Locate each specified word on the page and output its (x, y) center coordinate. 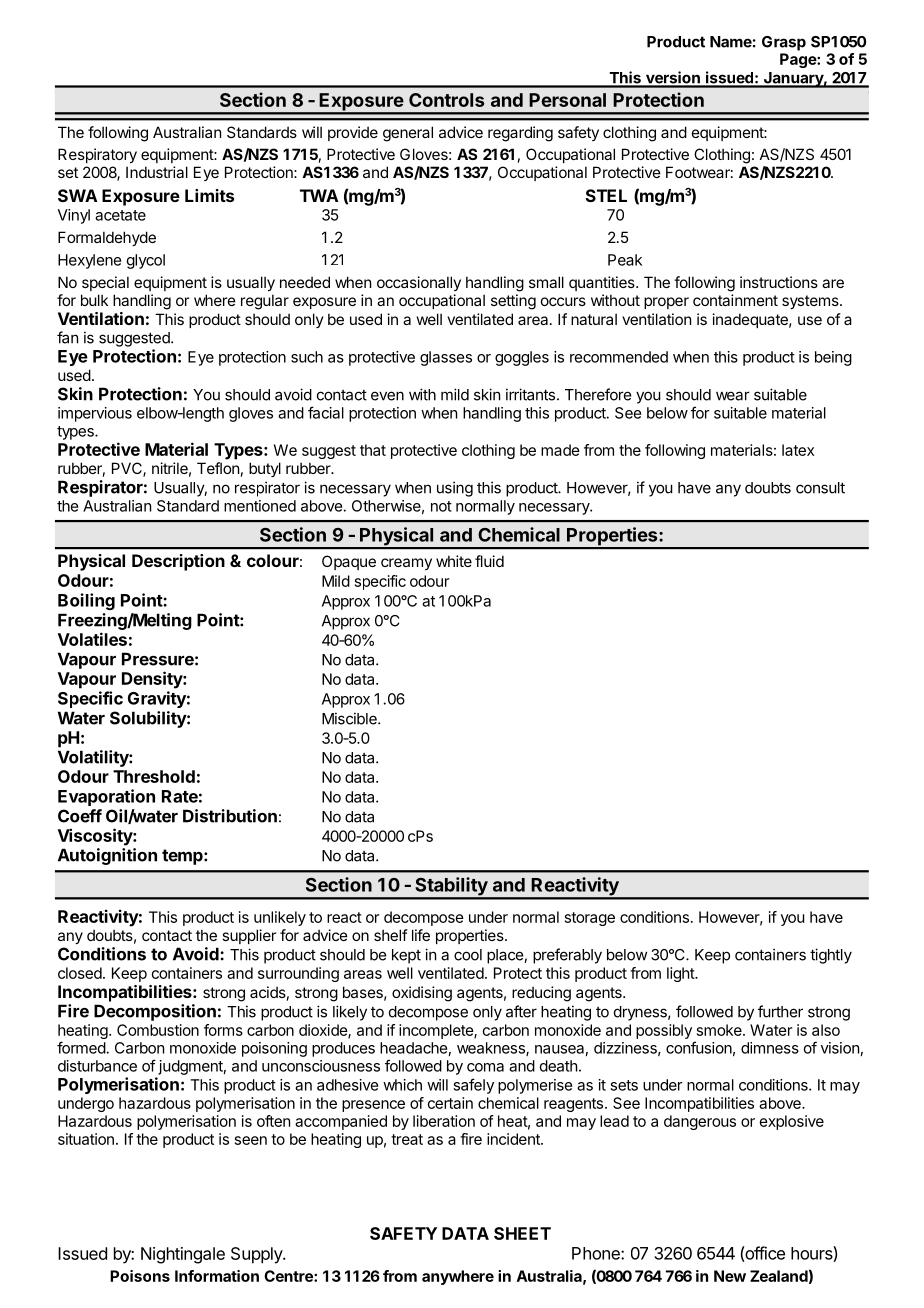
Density (153, 680)
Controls (446, 100)
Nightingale (183, 1255)
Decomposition (155, 1012)
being (833, 358)
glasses (446, 358)
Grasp (784, 43)
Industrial (157, 172)
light (681, 974)
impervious (95, 414)
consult (820, 488)
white (454, 561)
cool (468, 955)
